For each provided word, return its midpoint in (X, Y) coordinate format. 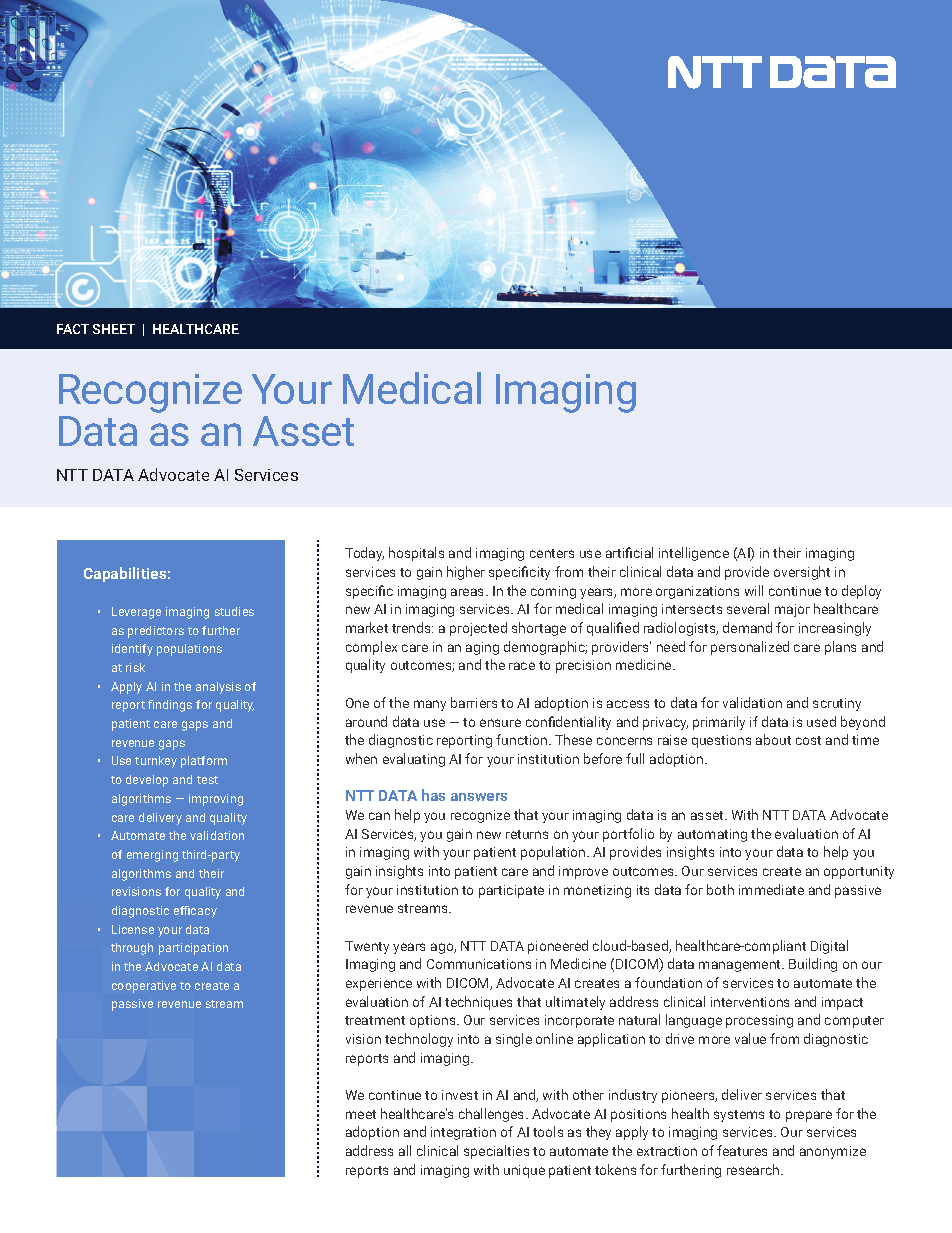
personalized (750, 648)
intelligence (694, 554)
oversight (802, 573)
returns (527, 834)
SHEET (114, 329)
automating (712, 835)
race (522, 666)
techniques (478, 1003)
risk (135, 667)
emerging (152, 856)
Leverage (136, 613)
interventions (750, 1002)
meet (361, 1114)
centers (552, 553)
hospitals (416, 554)
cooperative (144, 987)
